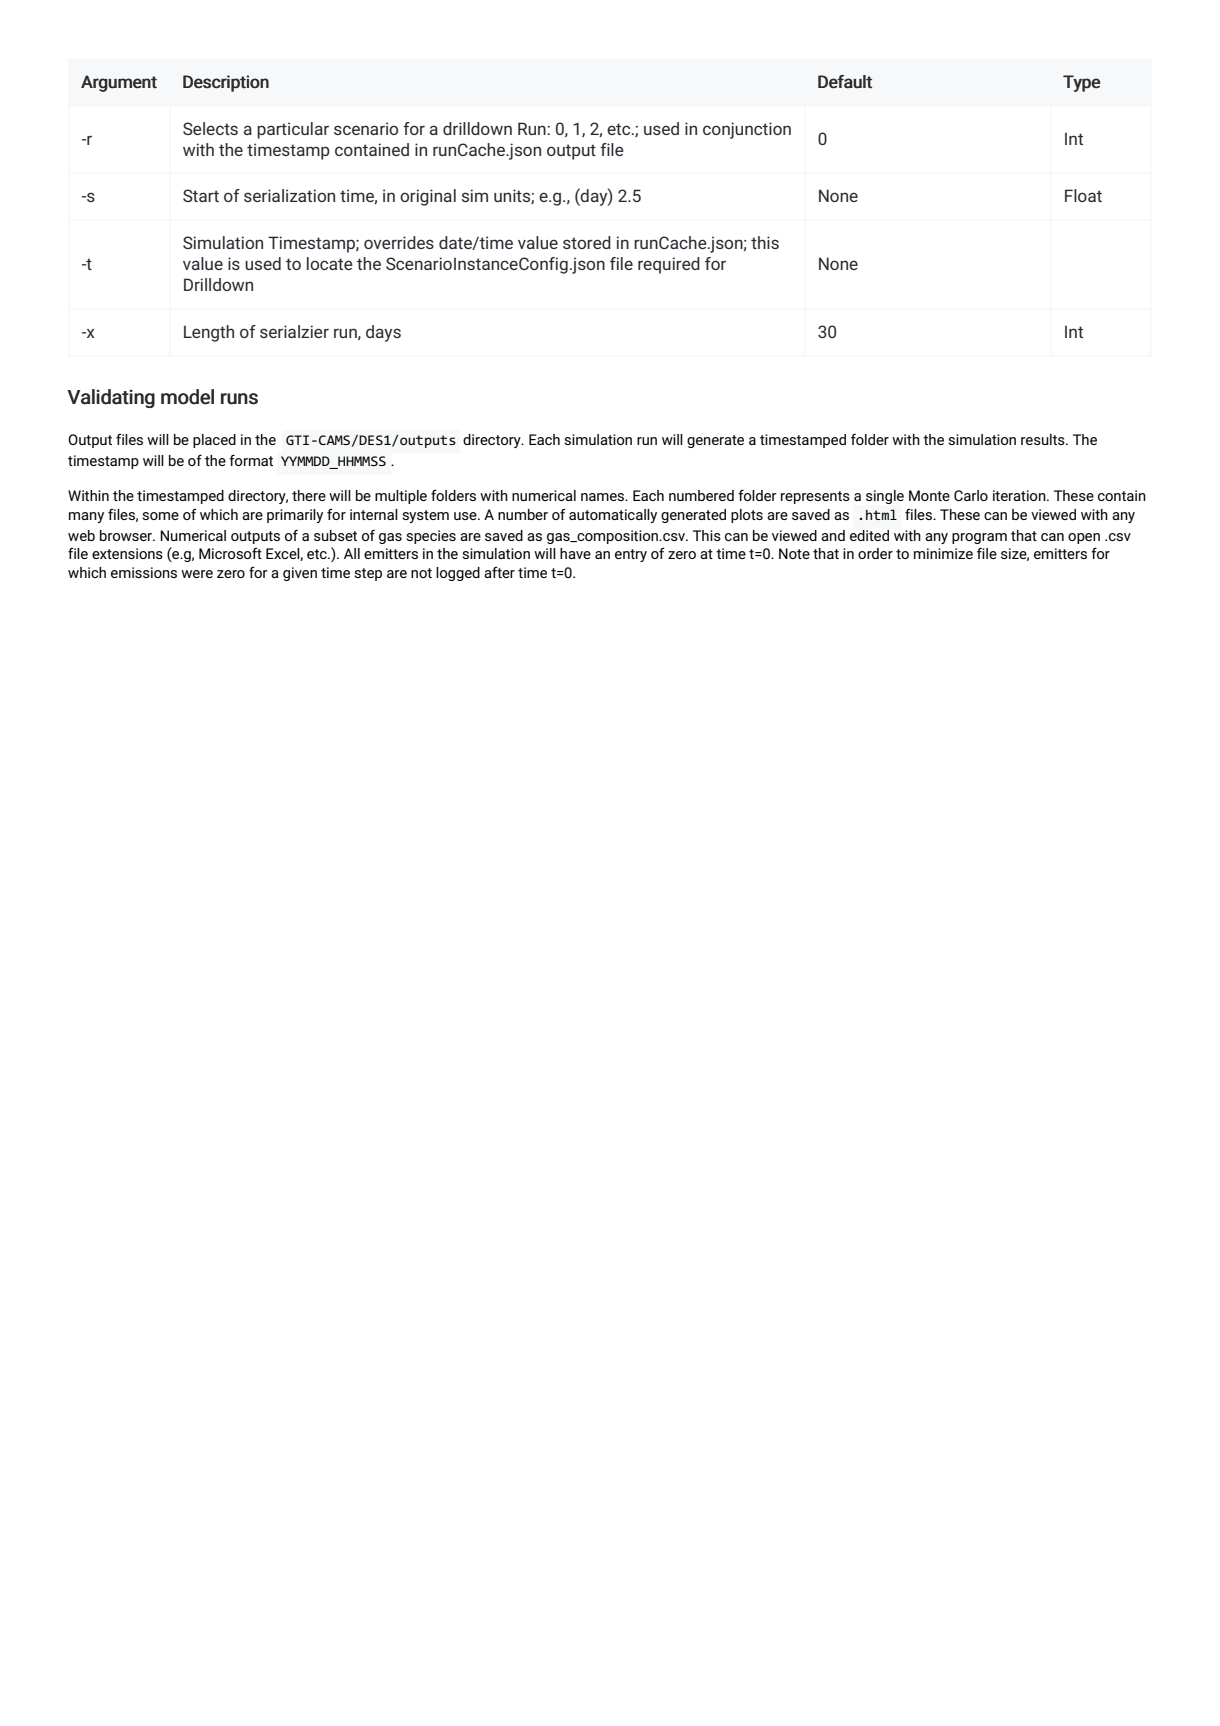  What do you see at coordinates (669, 265) in the image?
I see `required` at bounding box center [669, 265].
